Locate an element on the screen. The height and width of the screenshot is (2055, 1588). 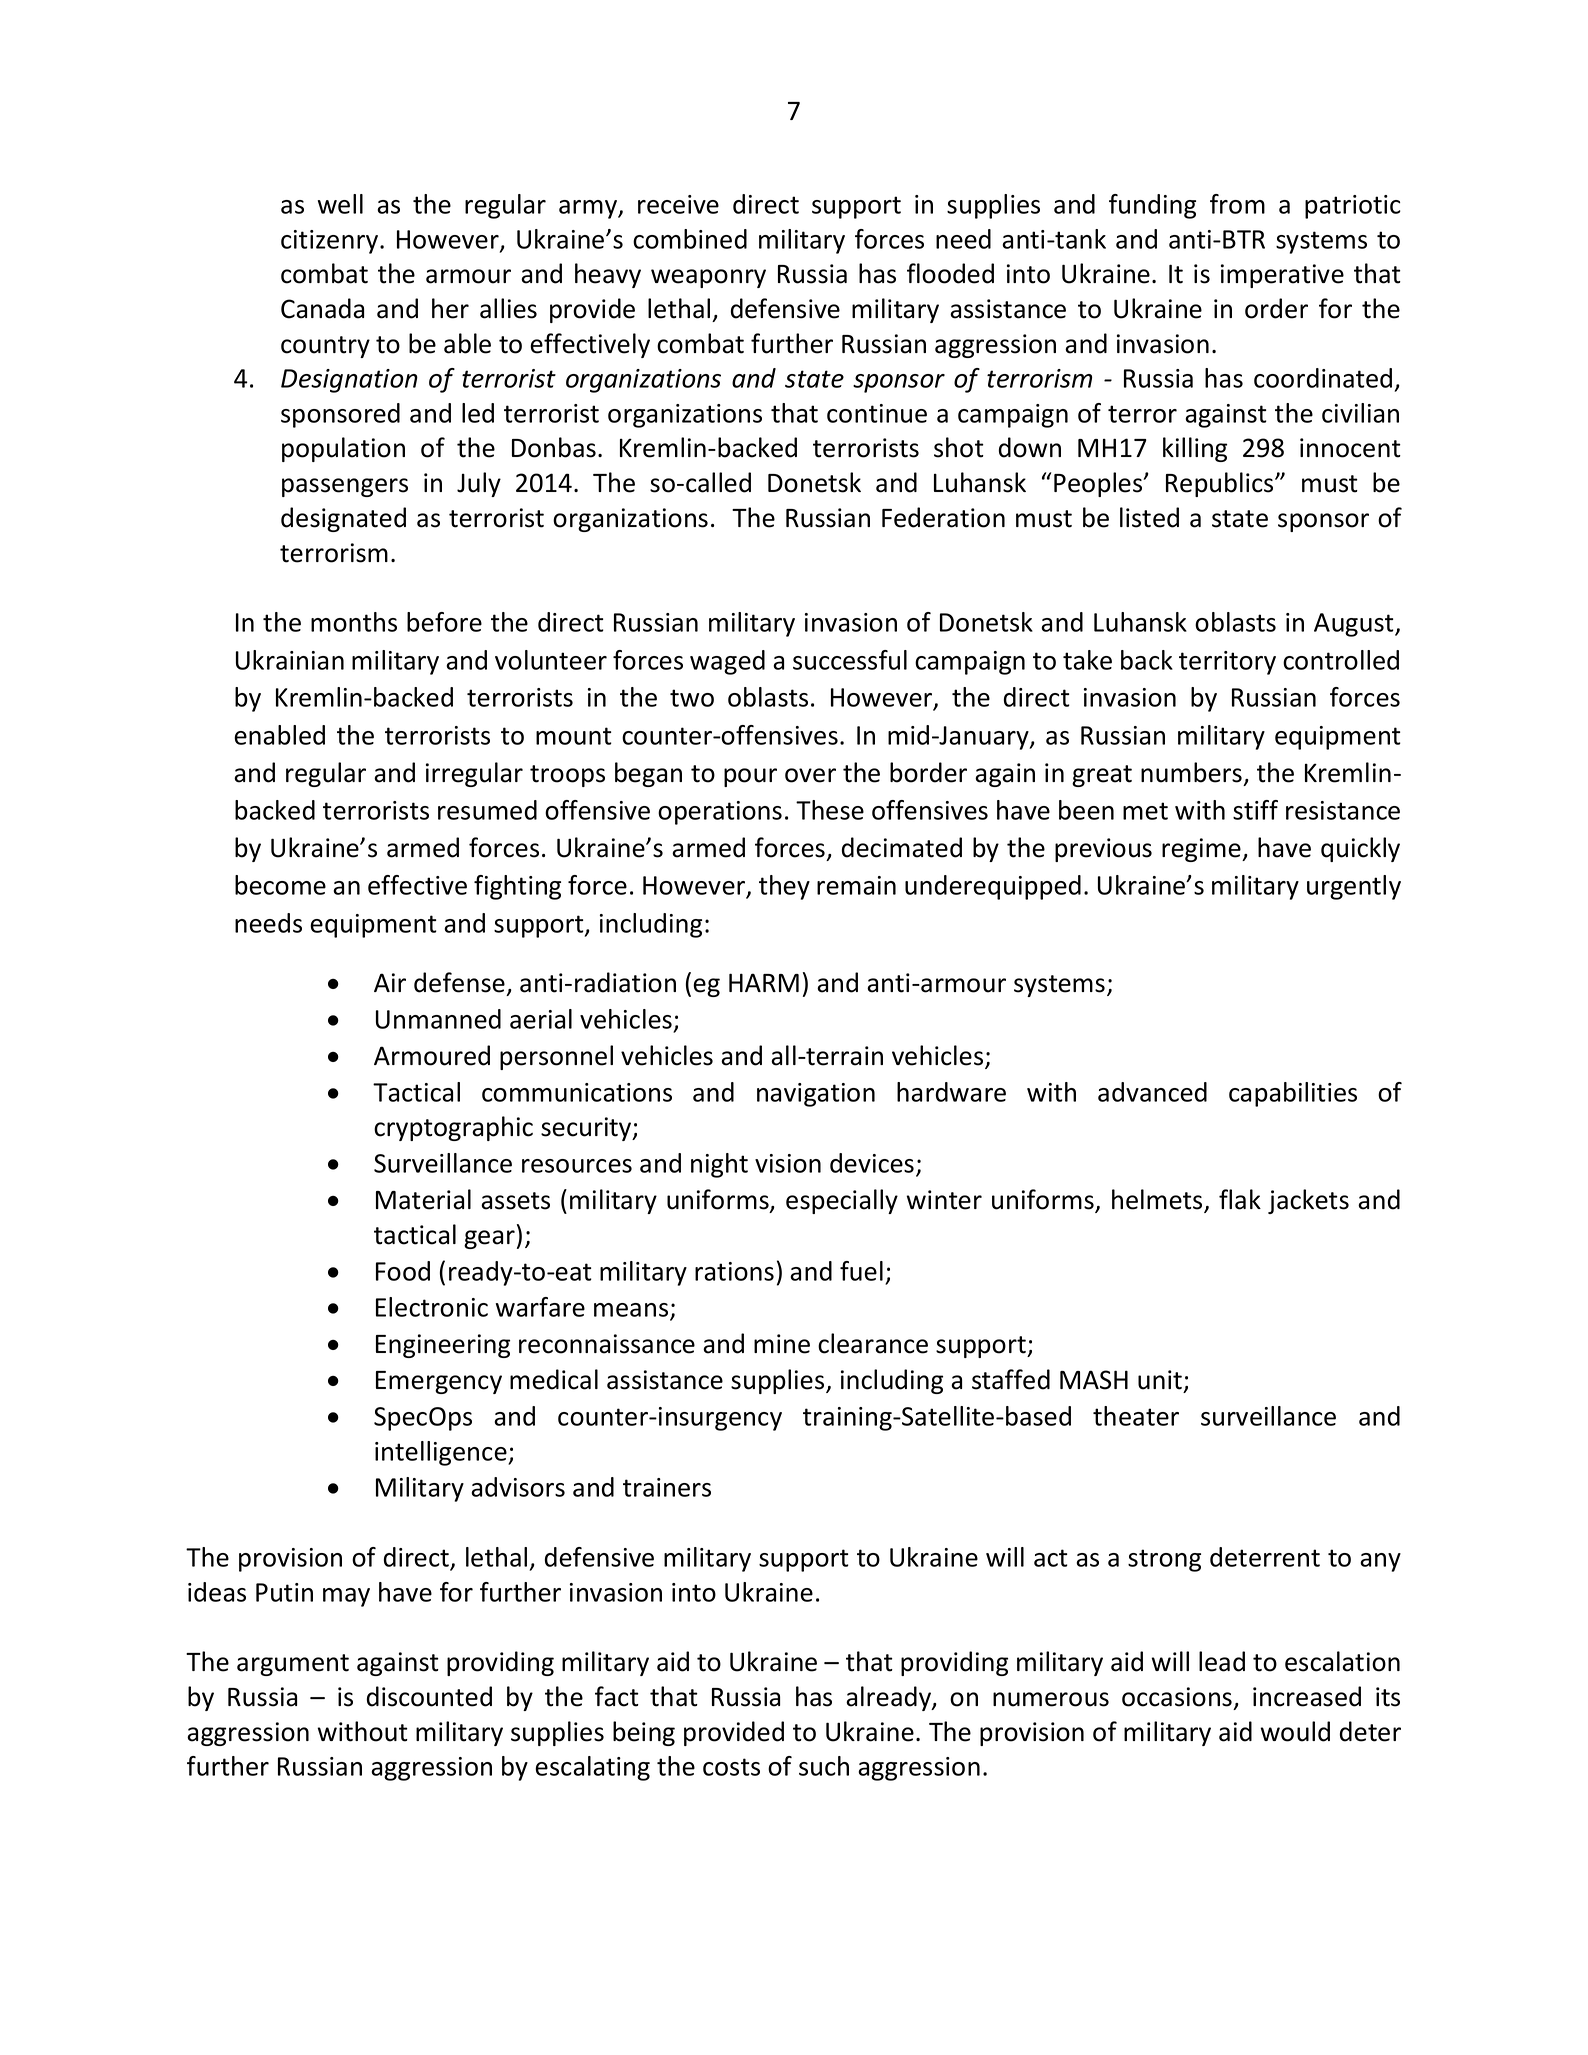
citizenry is located at coordinates (331, 242).
